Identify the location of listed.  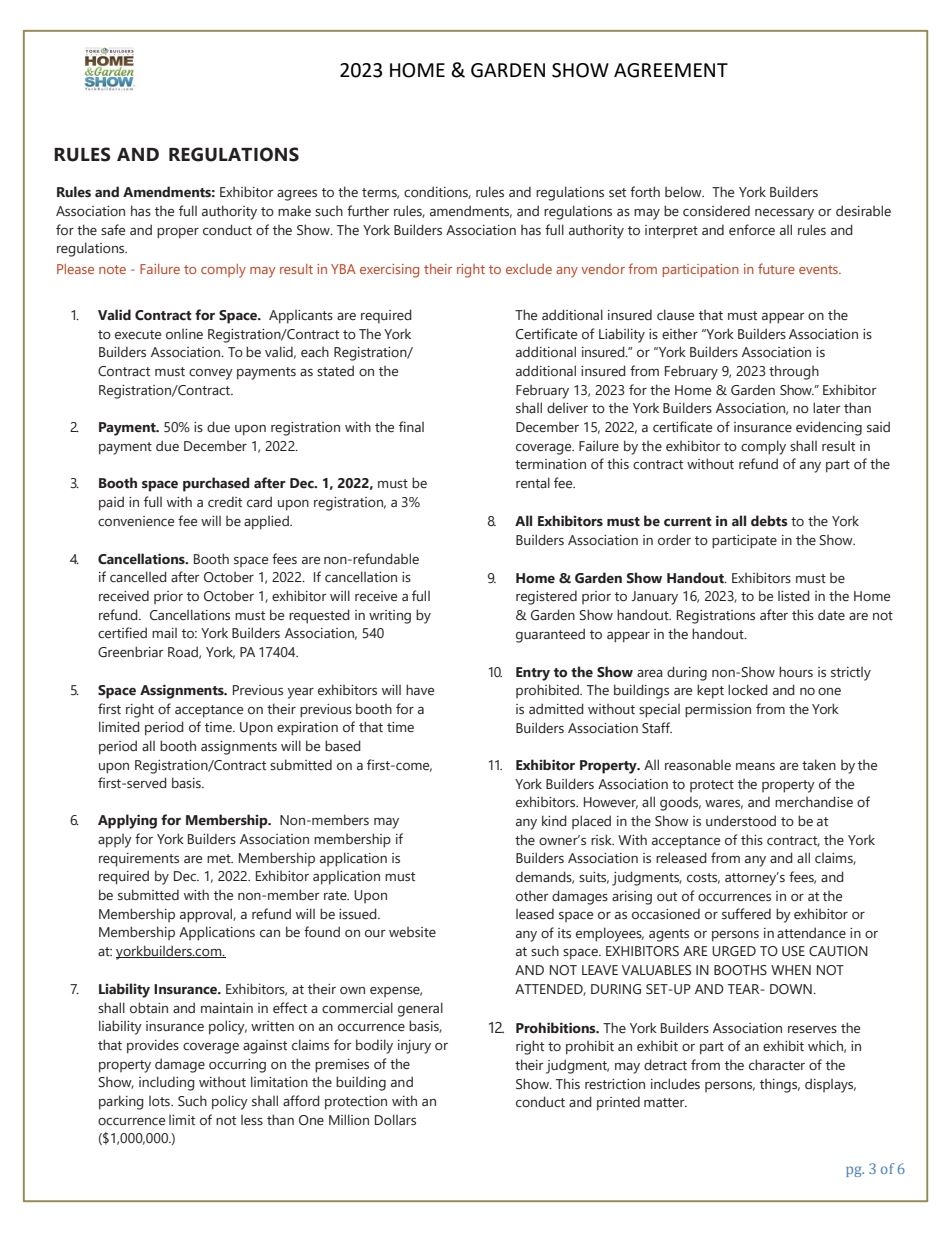
(794, 596).
